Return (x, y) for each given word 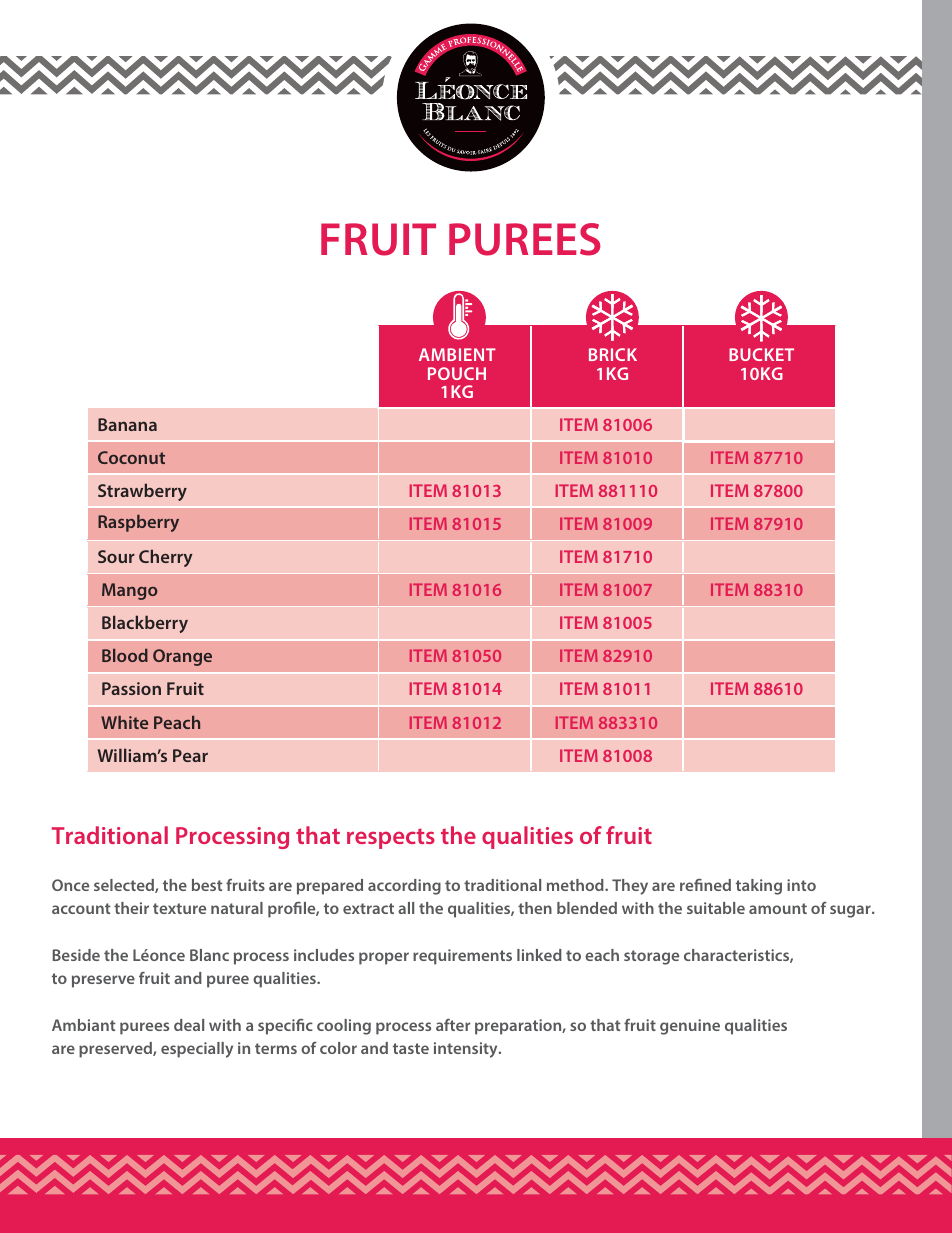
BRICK (613, 354)
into (801, 885)
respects (391, 838)
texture (179, 908)
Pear (190, 755)
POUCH (457, 373)
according (404, 887)
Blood (125, 655)
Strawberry (142, 492)
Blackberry (145, 624)
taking (759, 887)
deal (189, 1025)
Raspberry (138, 523)
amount (778, 908)
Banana (127, 424)
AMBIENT (457, 354)
